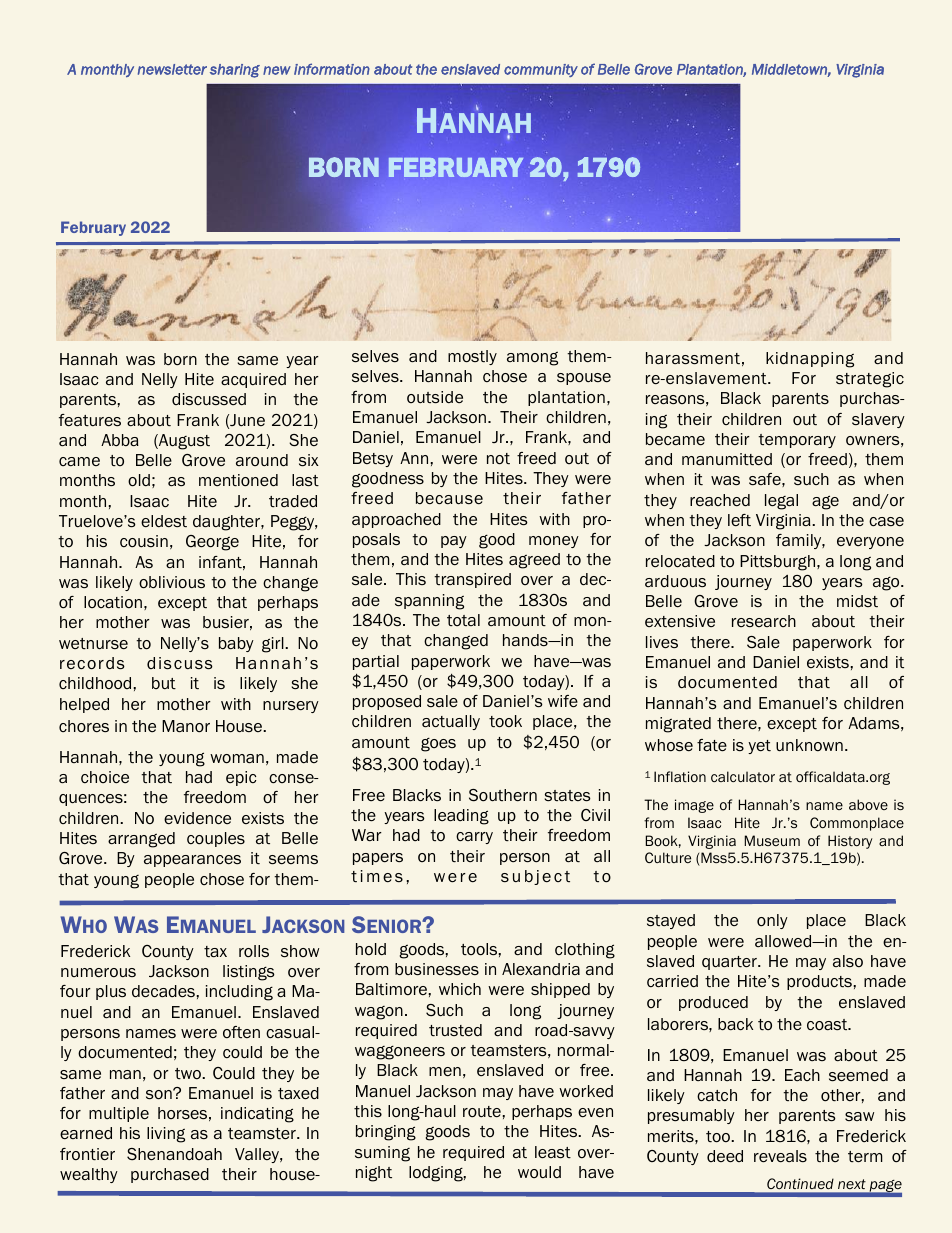 This screenshot has height=1233, width=952. Describe the element at coordinates (172, 69) in the screenshot. I see `newsletter` at that location.
